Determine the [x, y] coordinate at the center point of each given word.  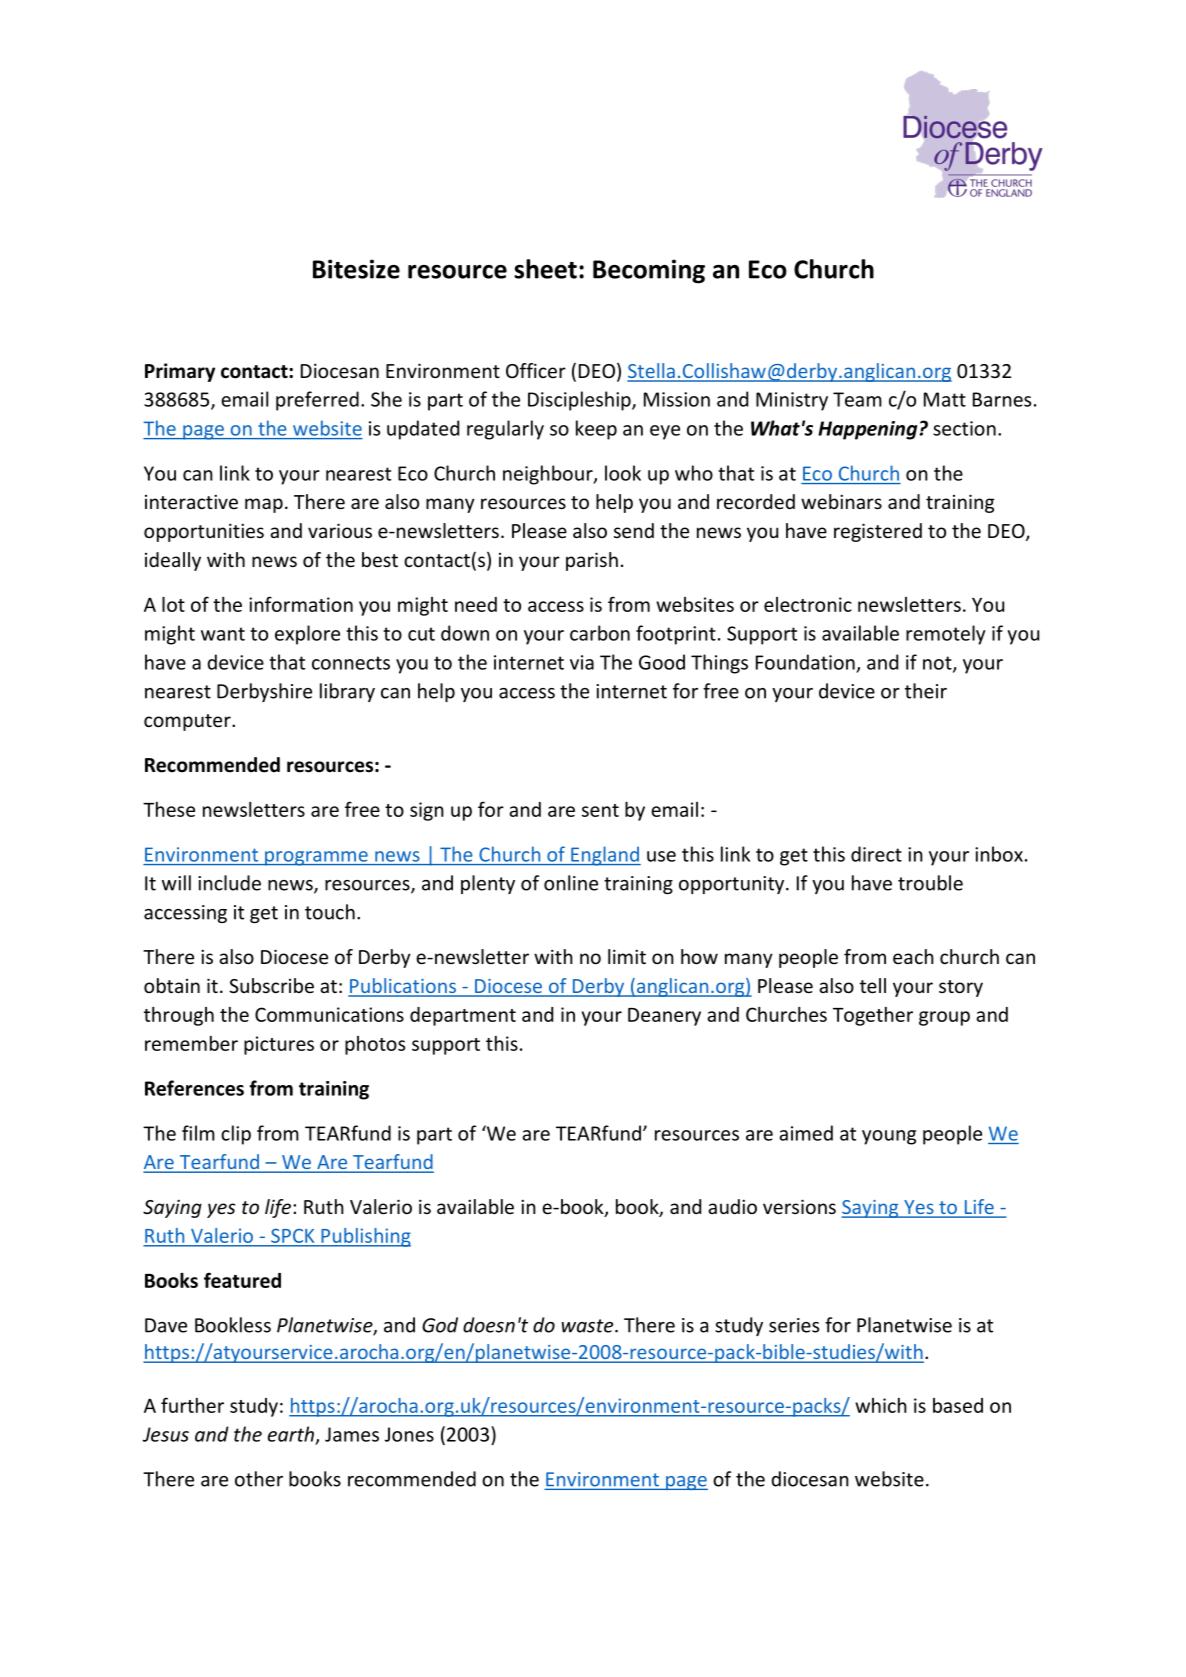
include [229, 883]
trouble [930, 883]
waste [589, 1326]
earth [291, 1434]
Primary [180, 372]
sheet [545, 269]
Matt [945, 399]
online [571, 883]
